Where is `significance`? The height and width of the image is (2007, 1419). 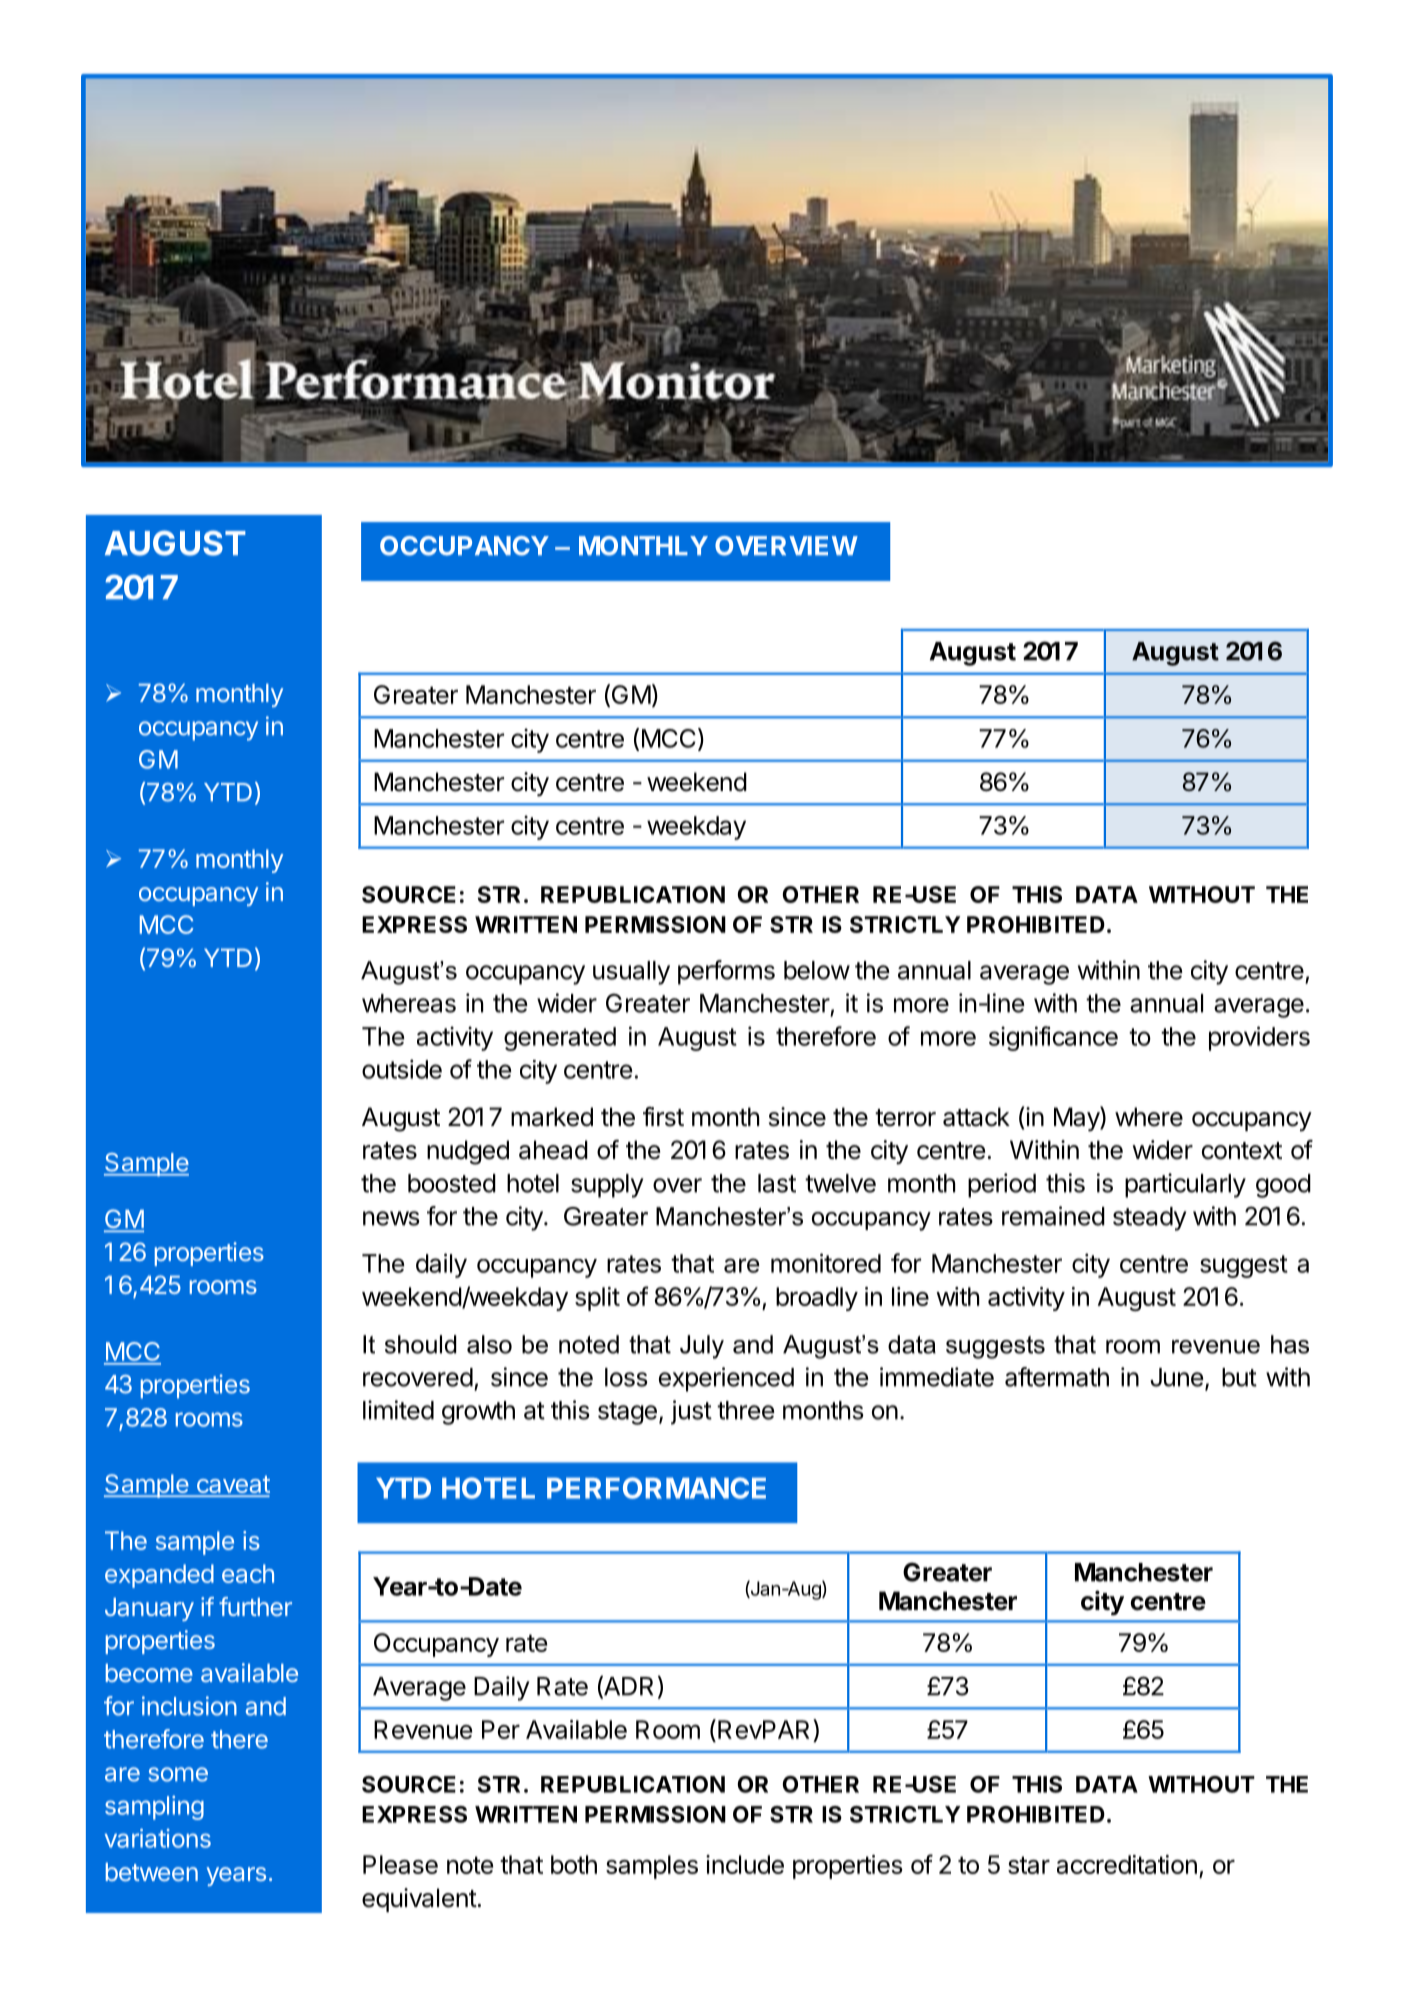
significance is located at coordinates (1053, 1038).
